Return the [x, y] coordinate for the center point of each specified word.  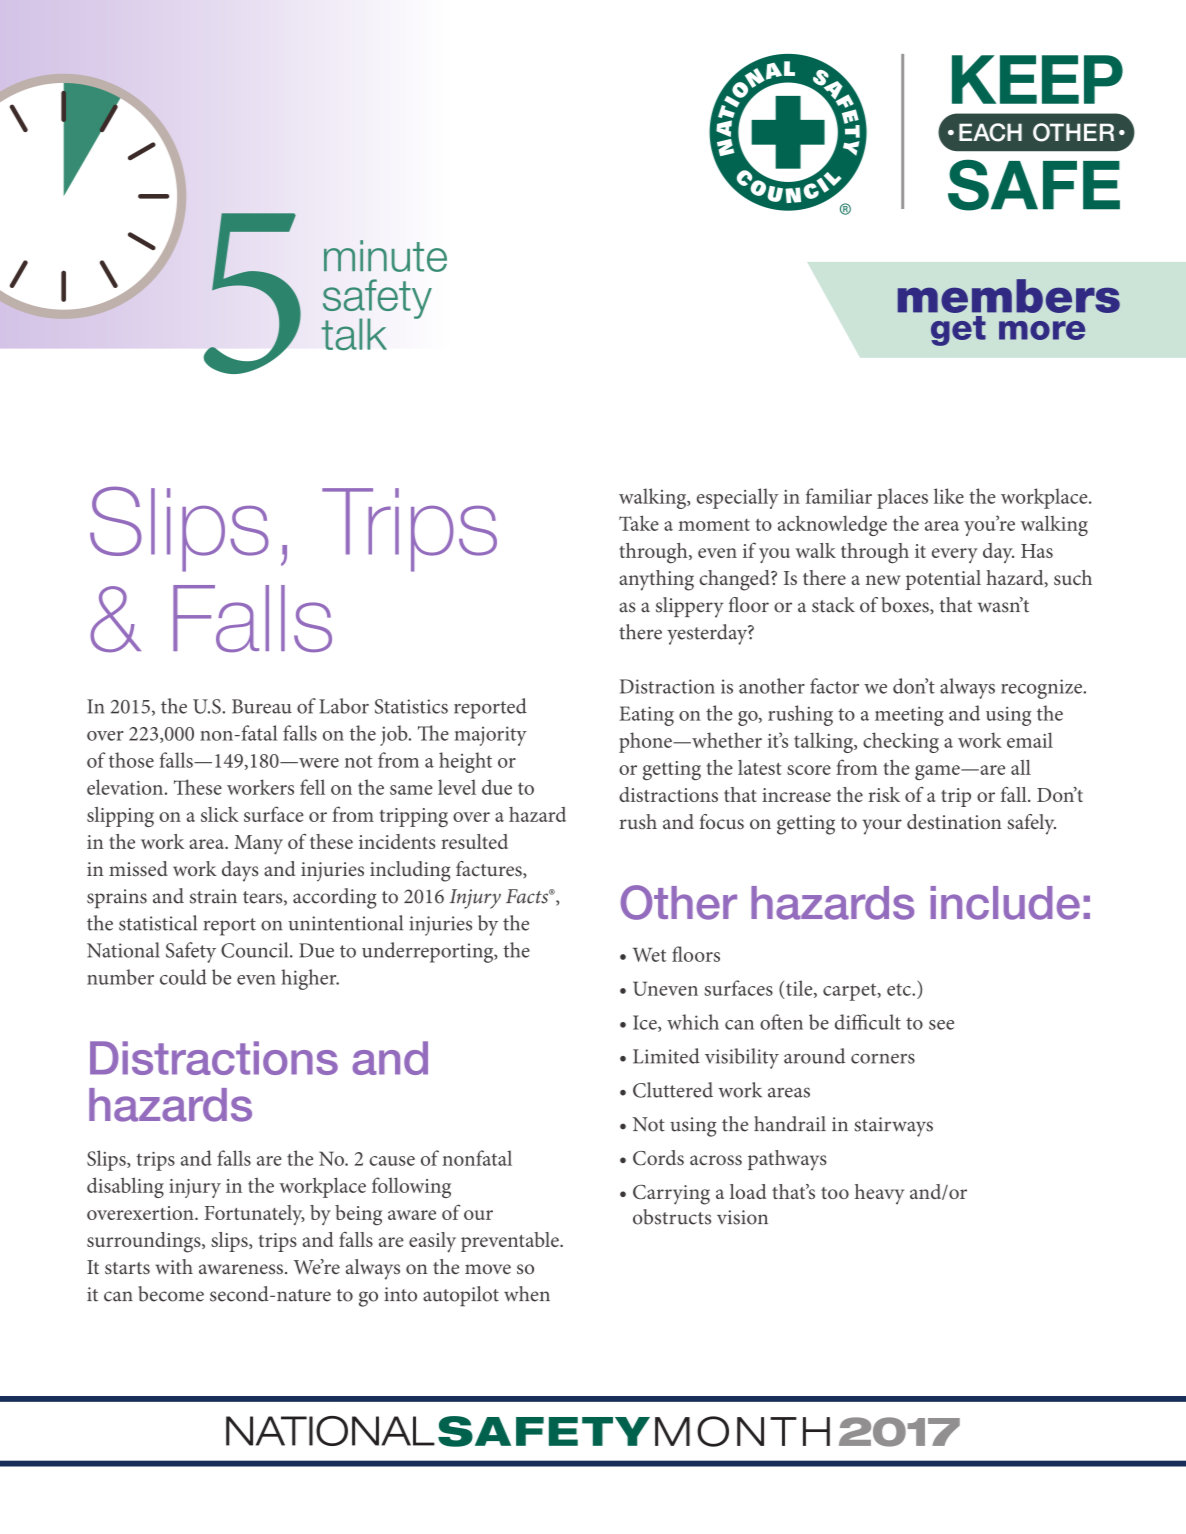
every [955, 555]
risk [884, 794]
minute [385, 256]
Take [639, 523]
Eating [646, 716]
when [527, 1294]
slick [220, 814]
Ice [646, 1023]
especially [738, 498]
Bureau [262, 706]
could [183, 977]
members [1009, 296]
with [174, 1266]
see [941, 1025]
